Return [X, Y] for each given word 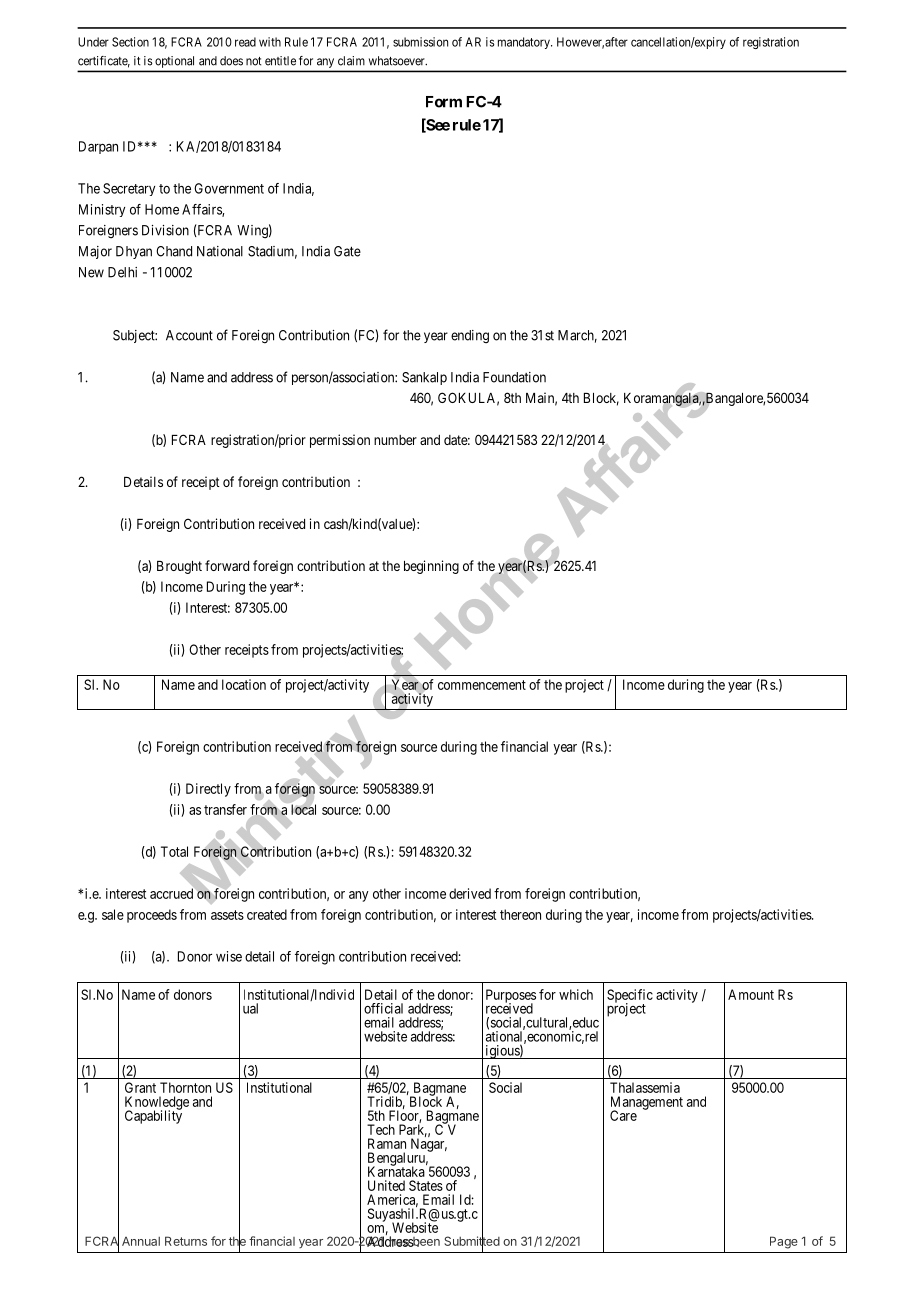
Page [784, 1242]
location [244, 684]
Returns [186, 1241]
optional [174, 62]
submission [420, 42]
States [426, 1185]
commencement [482, 685]
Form [444, 102]
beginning [431, 567]
